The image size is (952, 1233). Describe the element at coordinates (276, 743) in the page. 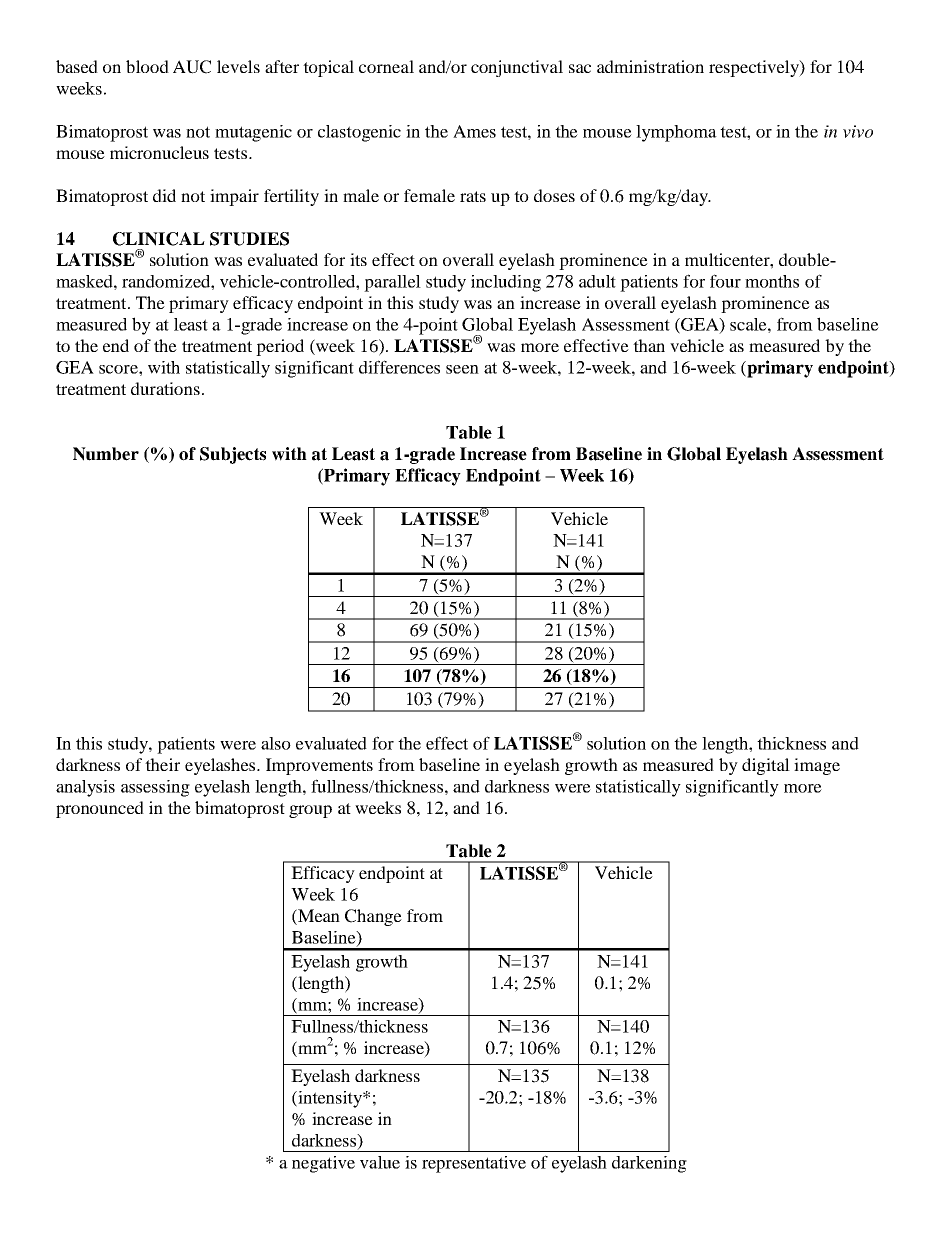

I see `also` at that location.
